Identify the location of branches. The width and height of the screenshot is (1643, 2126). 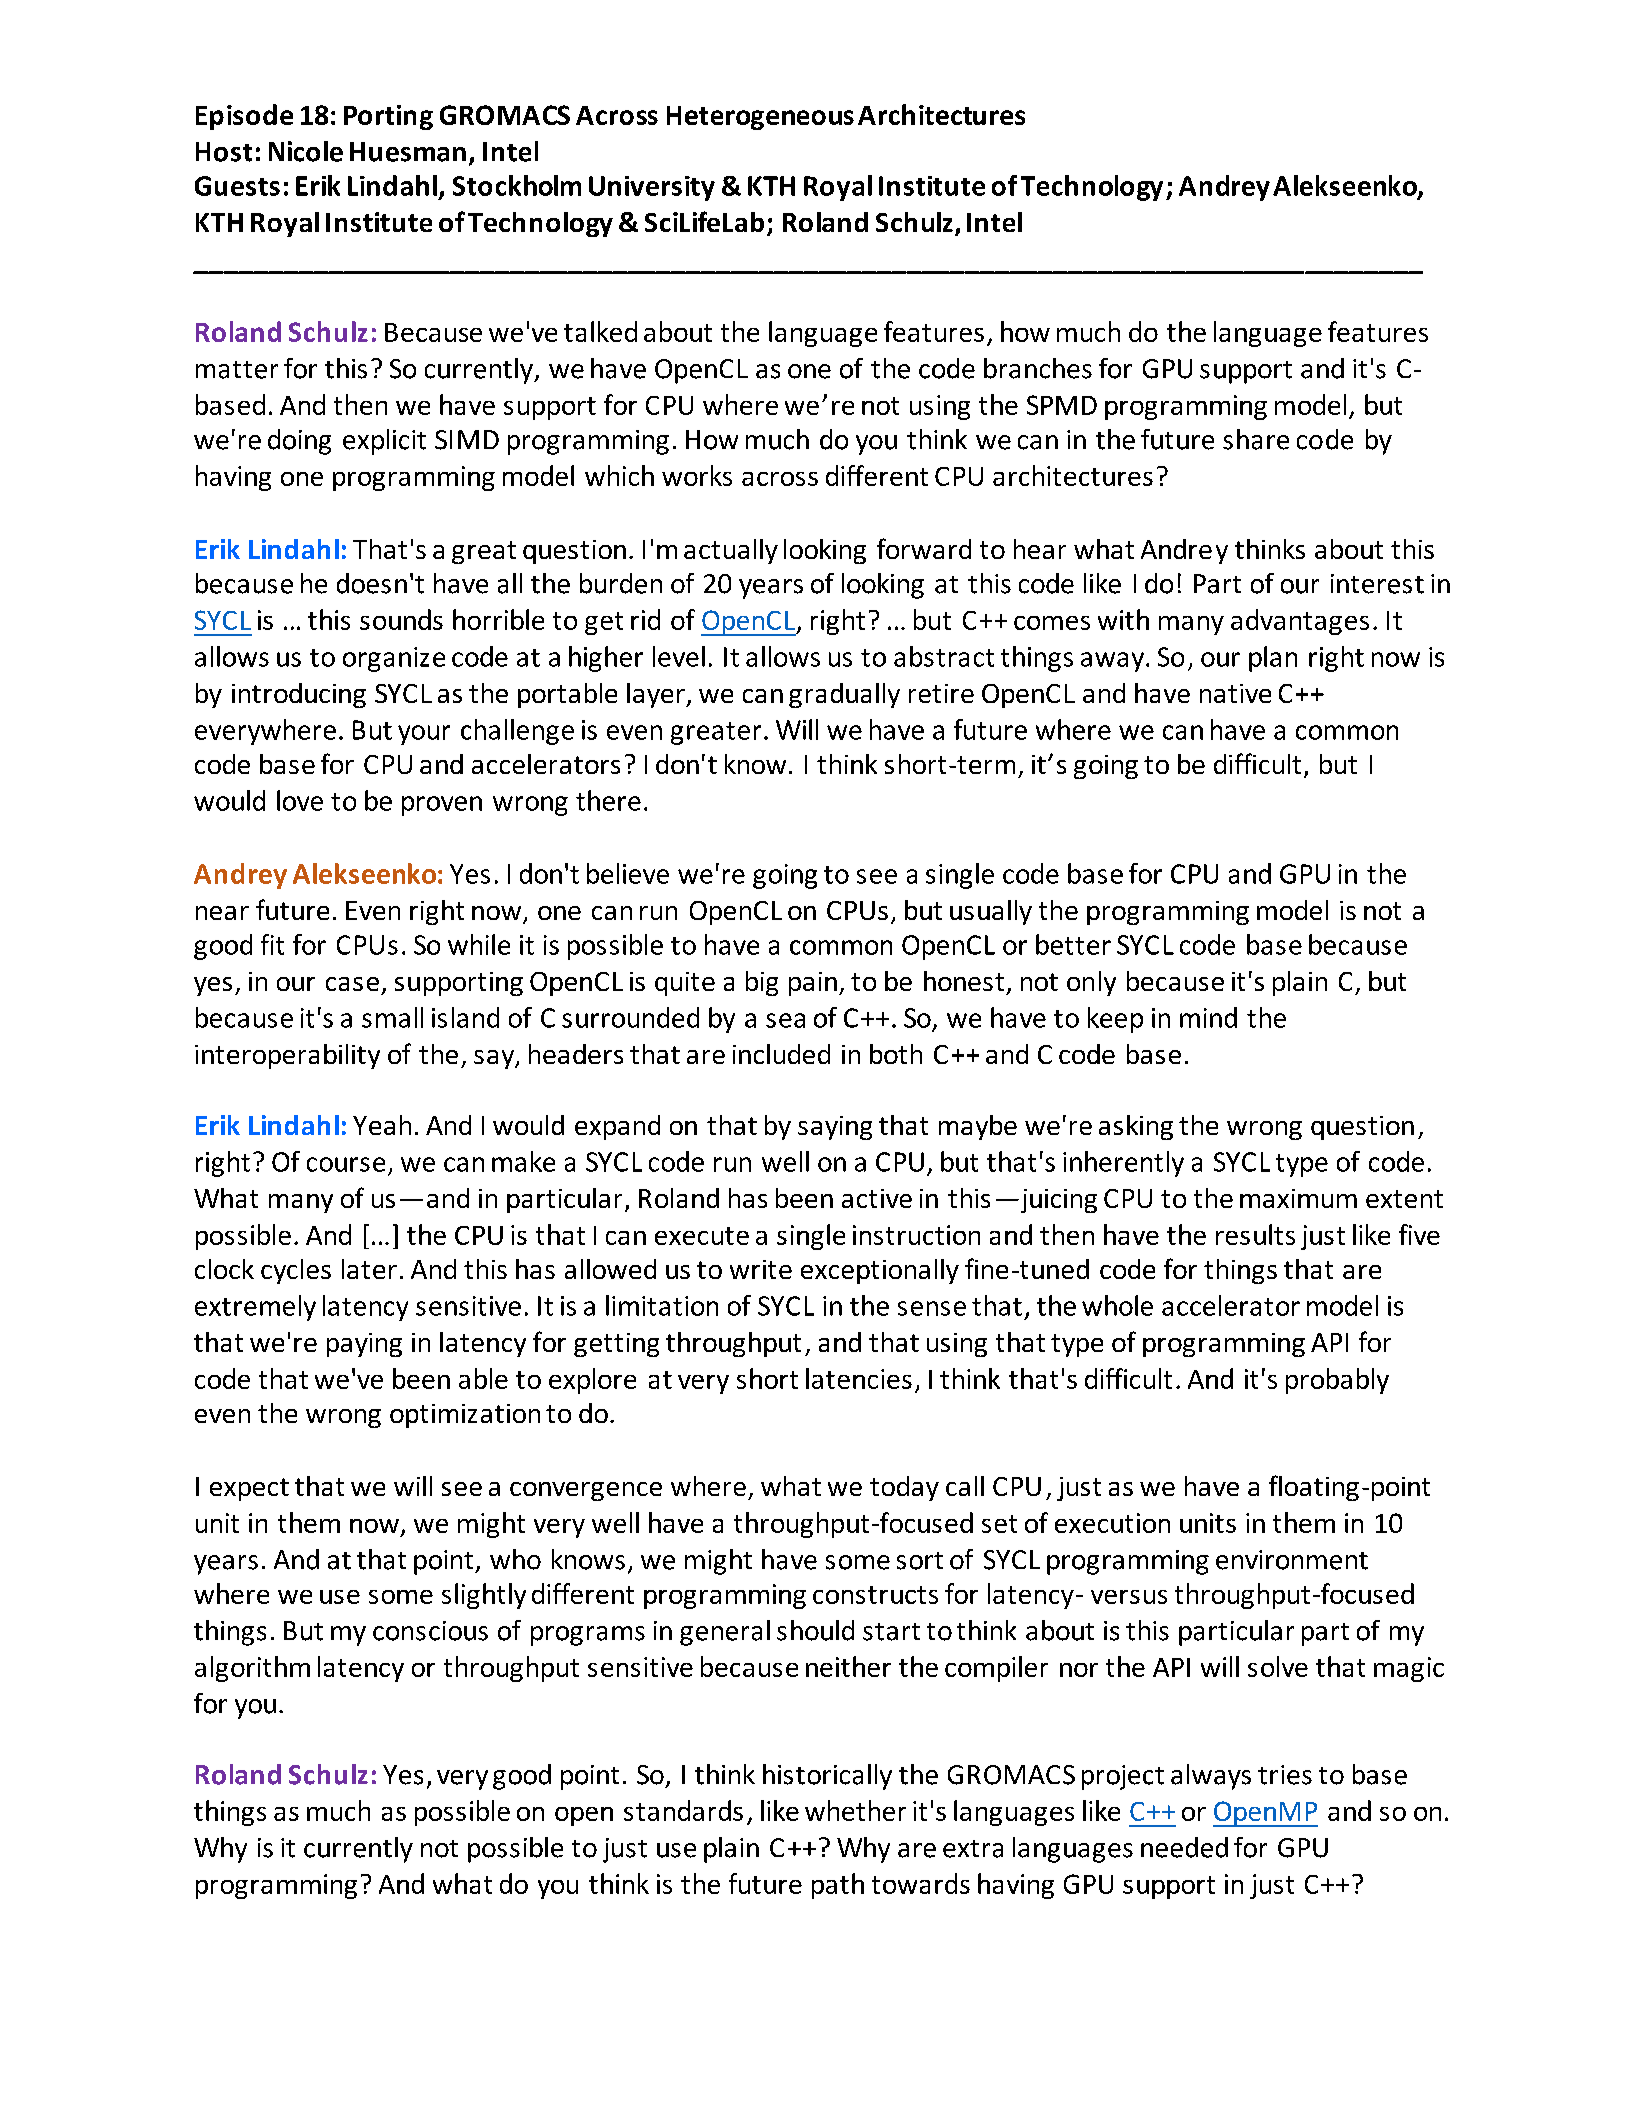
(1038, 368).
